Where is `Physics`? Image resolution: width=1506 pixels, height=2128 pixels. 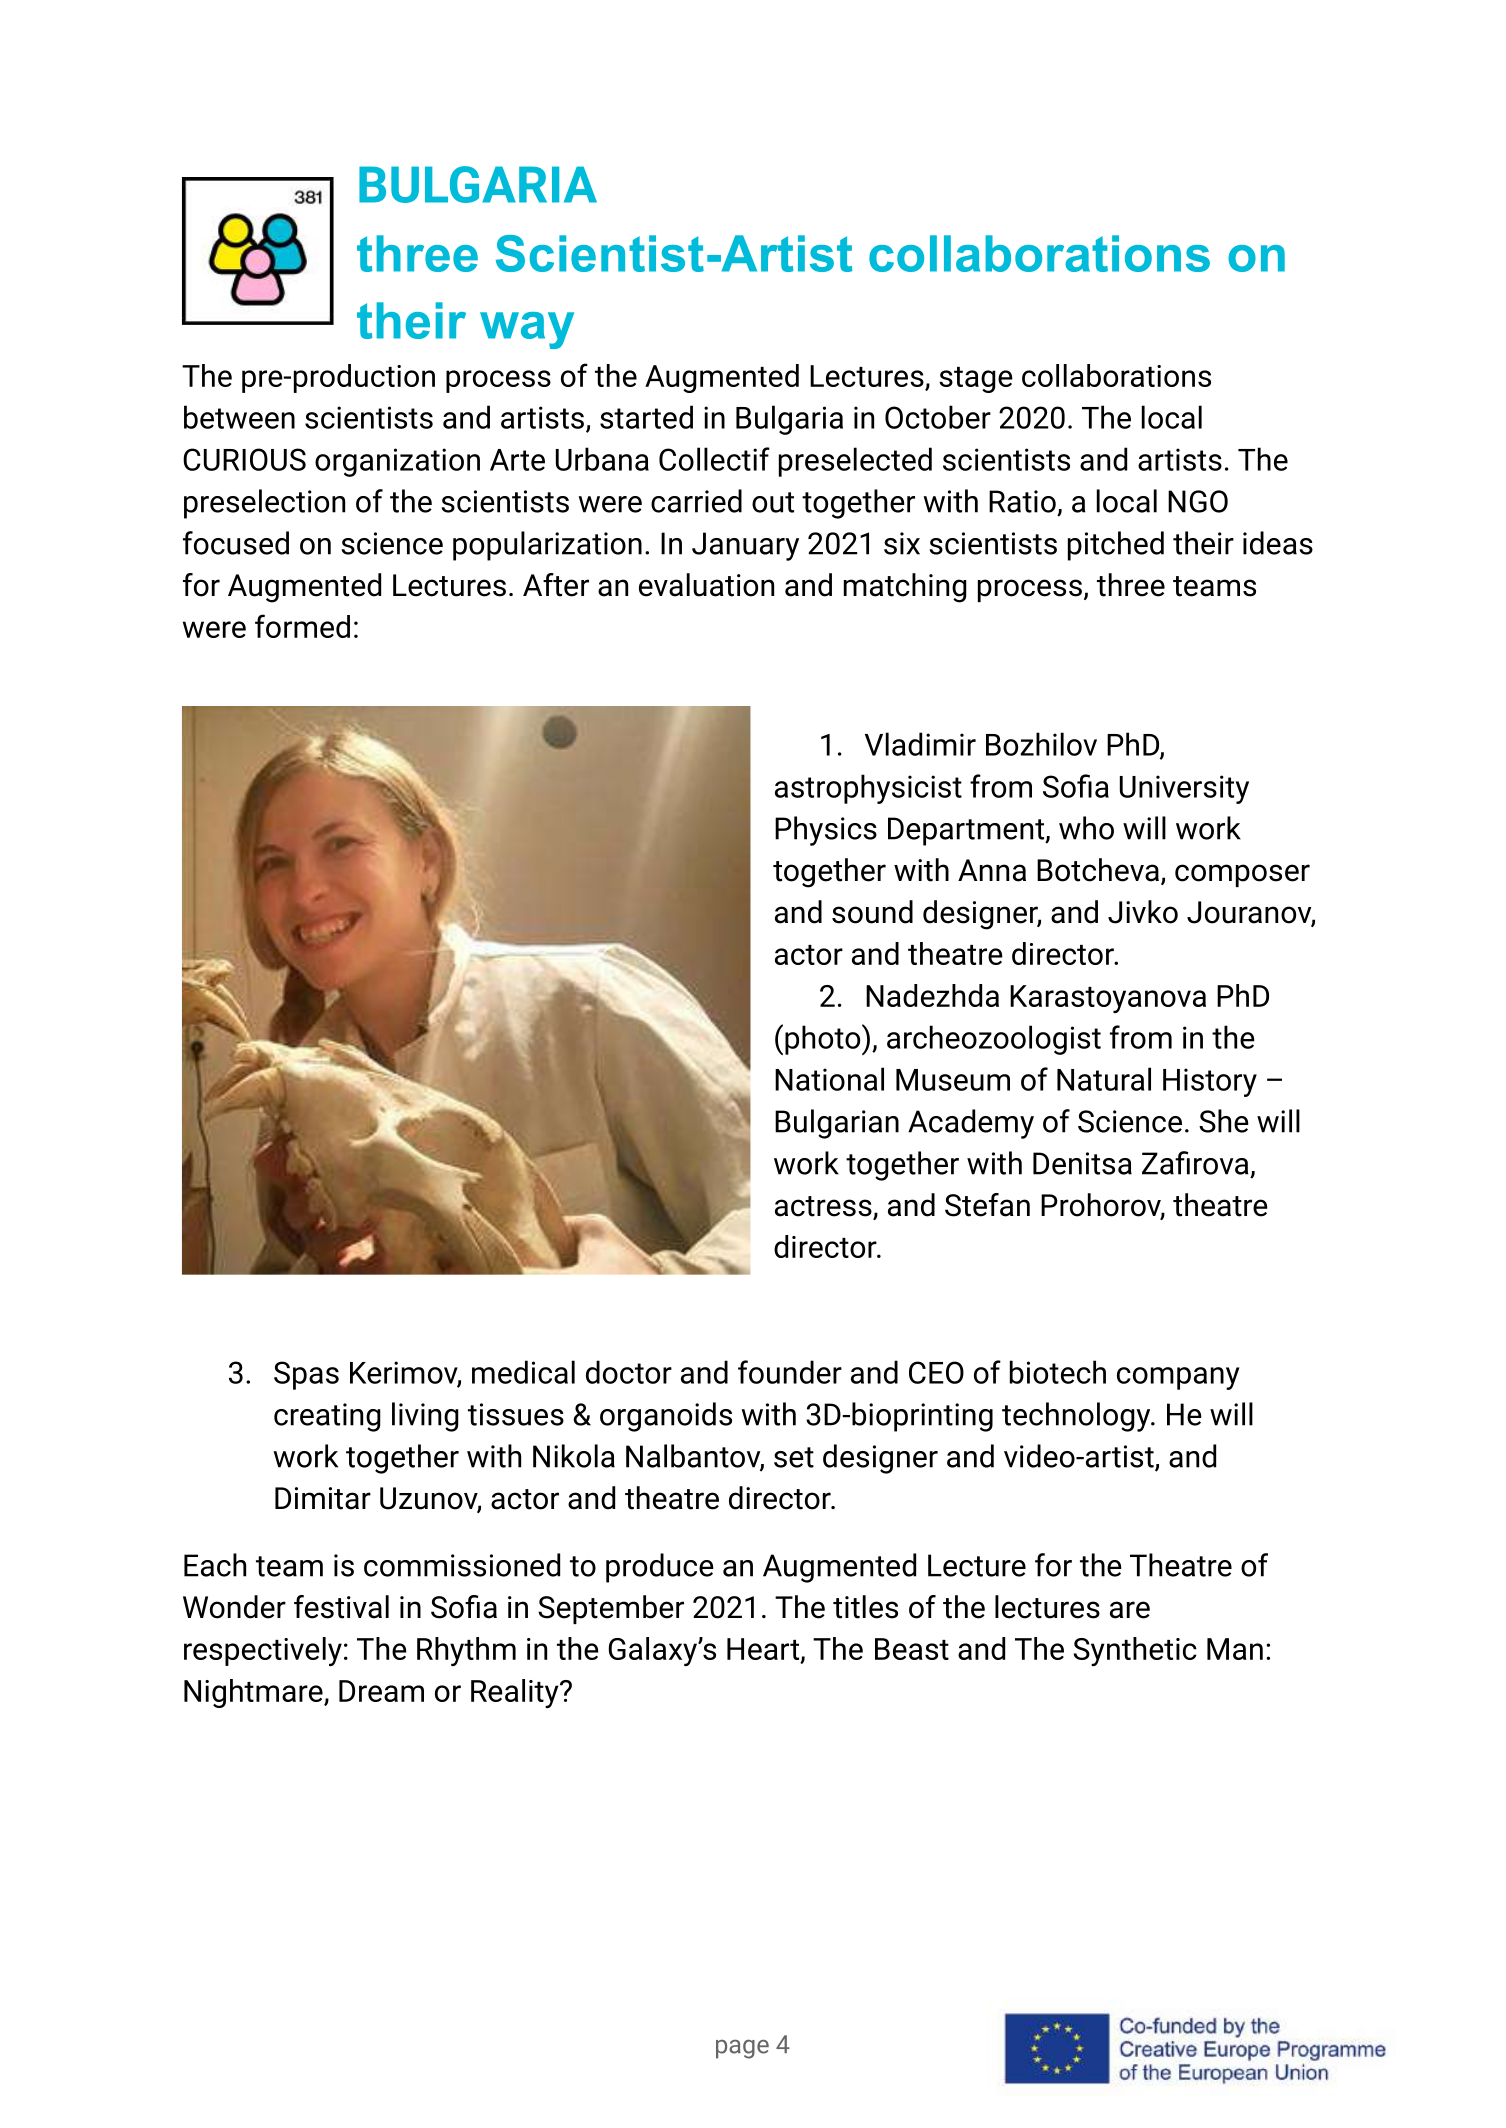 Physics is located at coordinates (826, 831).
